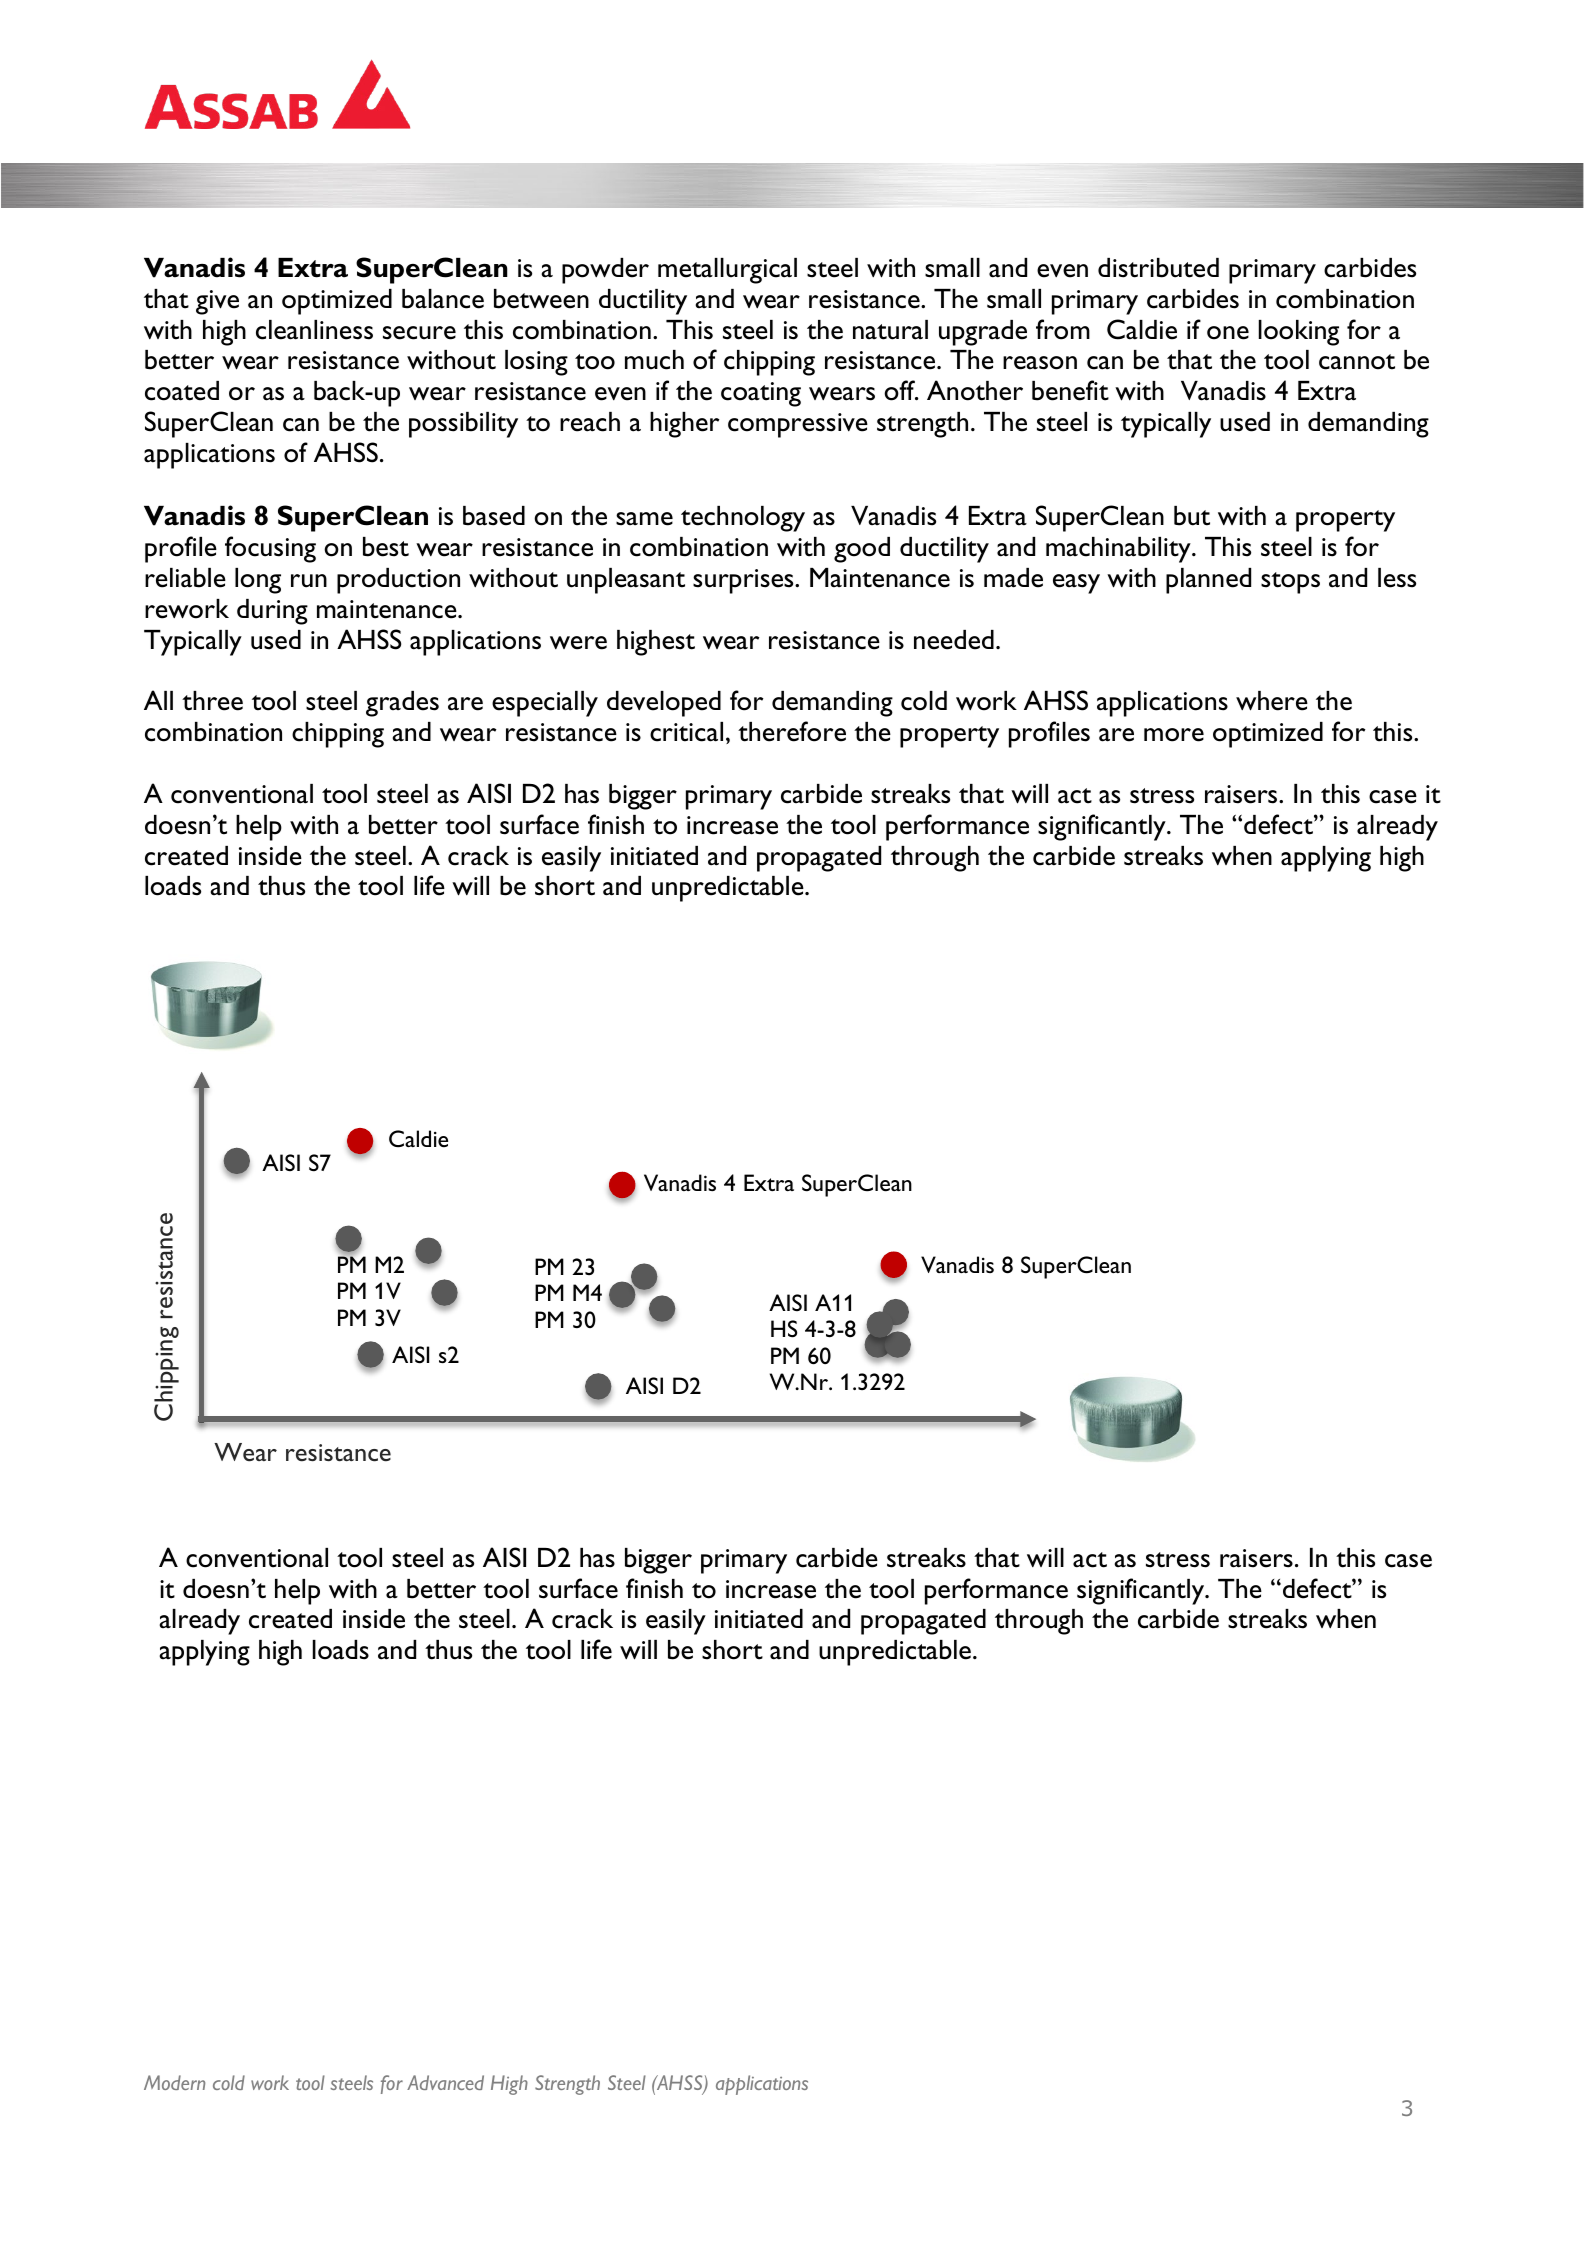 This screenshot has width=1584, height=2241. I want to click on cleanliness, so click(314, 330).
